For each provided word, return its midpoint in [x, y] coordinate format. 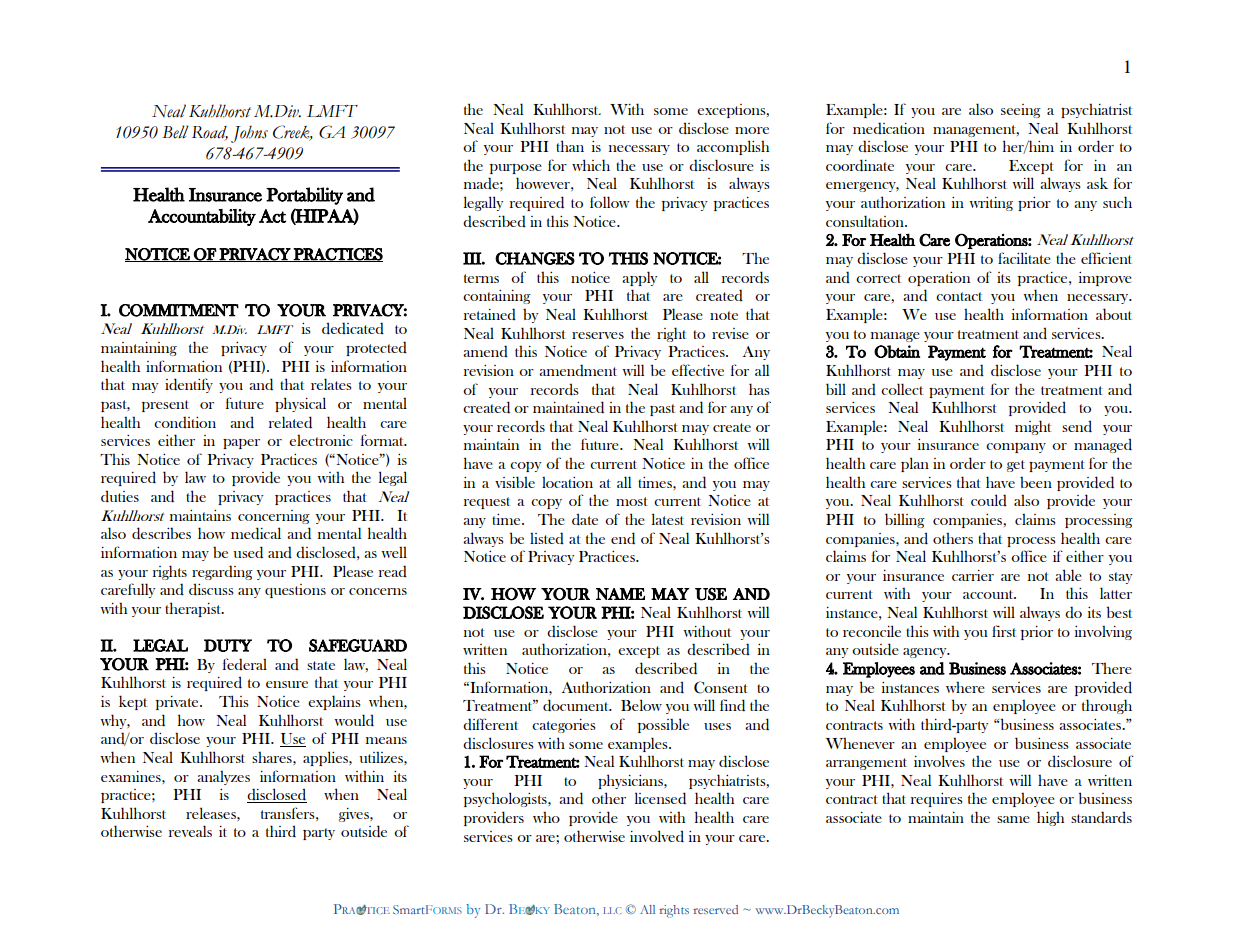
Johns [249, 134]
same [1013, 819]
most [632, 501]
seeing [1021, 111]
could [989, 500]
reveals [190, 831]
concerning [274, 517]
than [570, 146]
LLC [612, 910]
